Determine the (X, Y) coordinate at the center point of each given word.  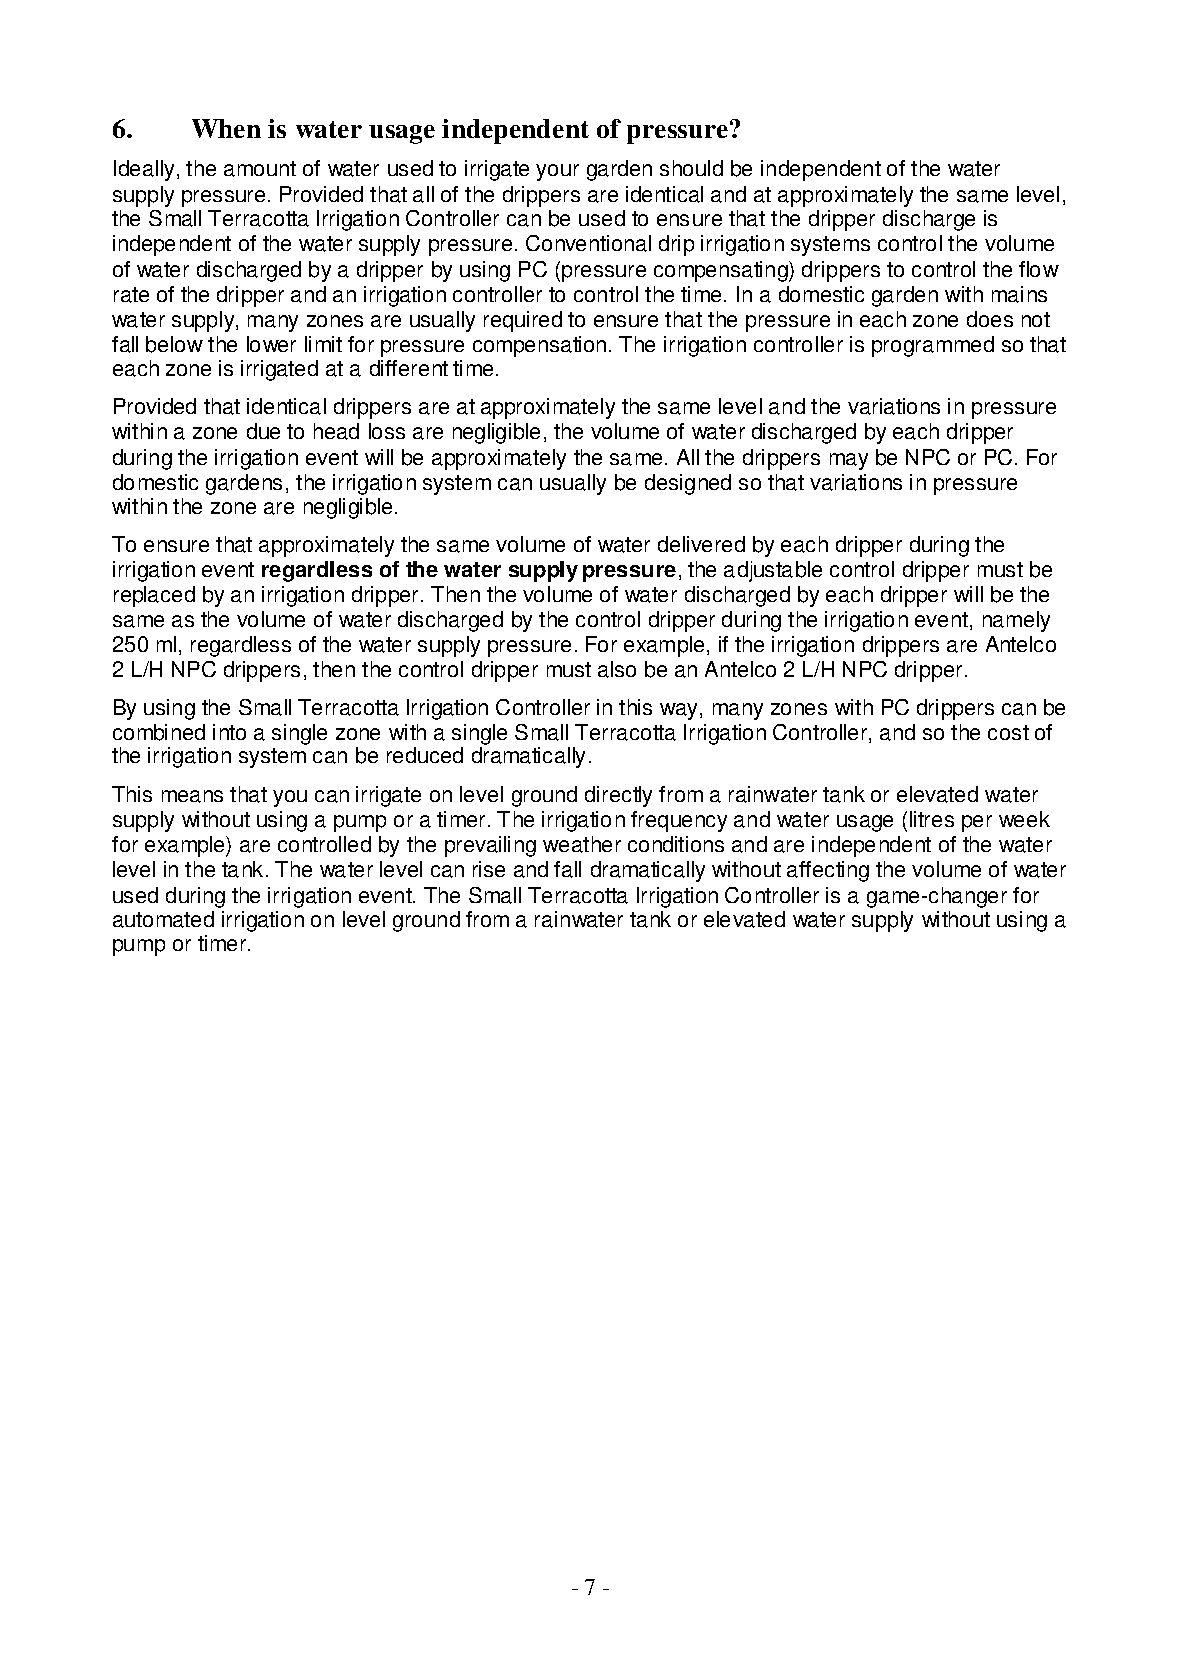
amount (260, 169)
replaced (154, 596)
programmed (933, 346)
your (557, 172)
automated (163, 919)
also (617, 669)
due (263, 431)
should (691, 168)
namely (1016, 621)
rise (489, 869)
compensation (539, 346)
